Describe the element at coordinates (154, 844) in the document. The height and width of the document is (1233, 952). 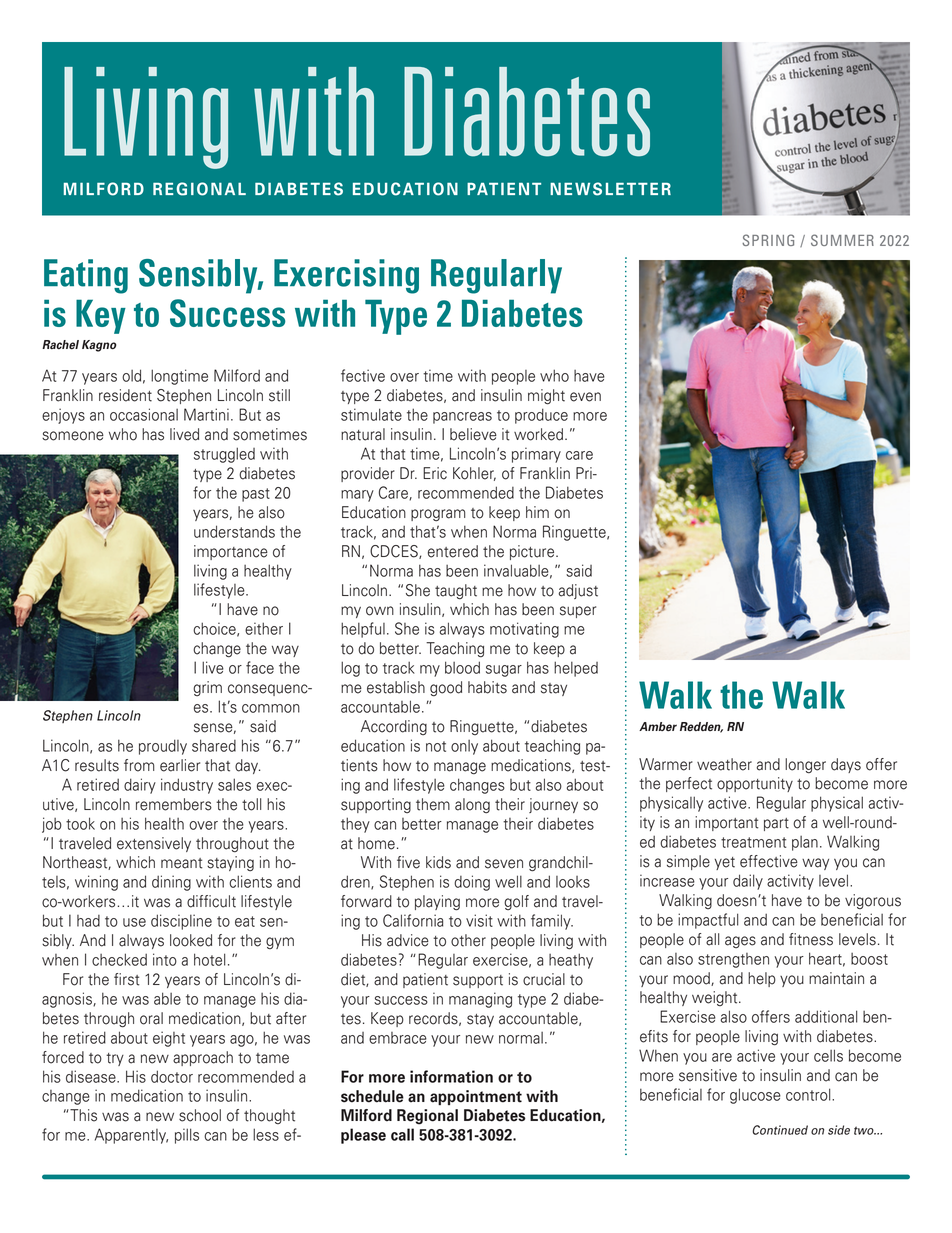
I see `extensively` at that location.
